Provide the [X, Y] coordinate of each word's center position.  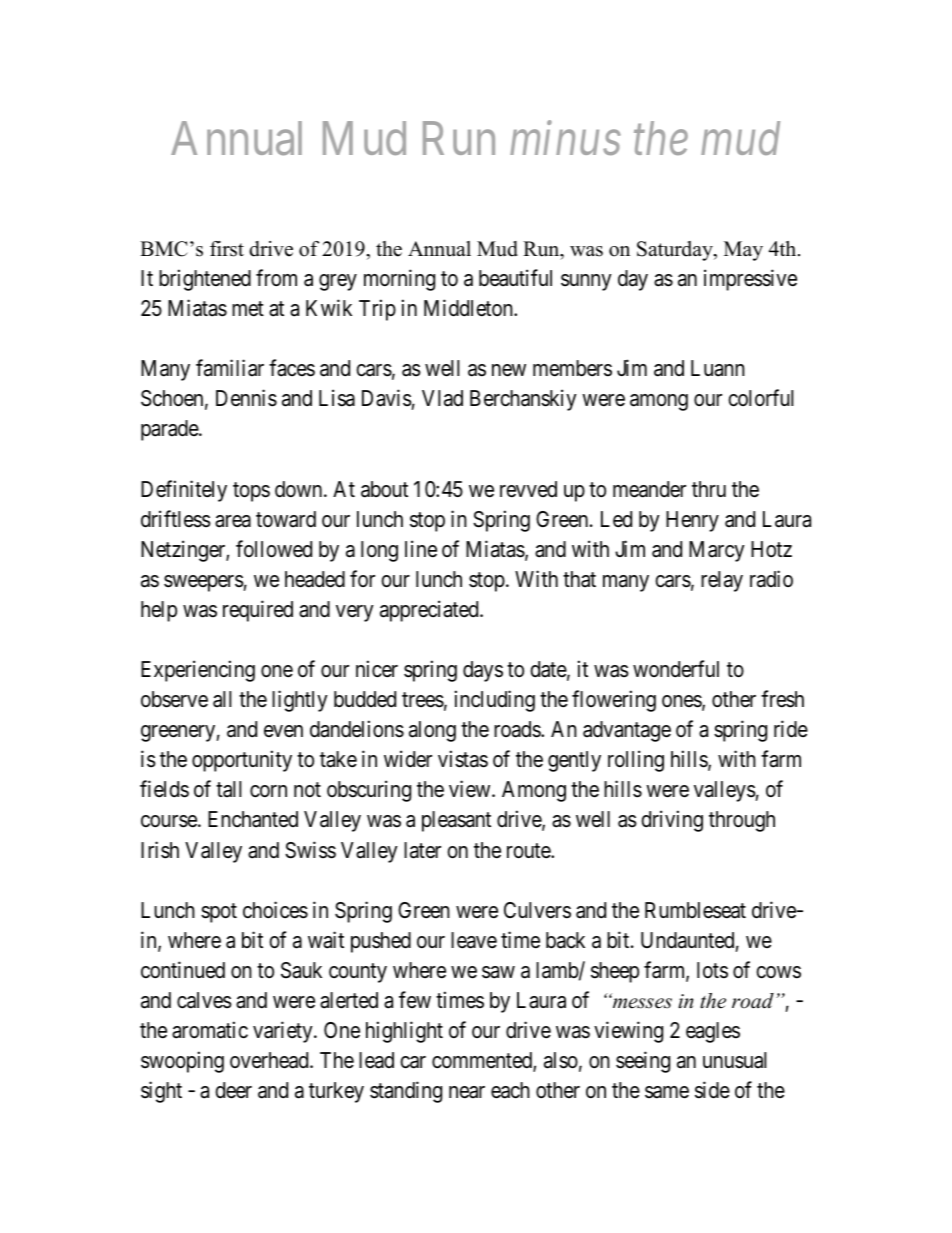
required [258, 611]
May [743, 251]
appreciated [430, 611]
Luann [718, 368]
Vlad [442, 398]
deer [233, 1090]
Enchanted [253, 819]
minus [565, 138]
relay [722, 581]
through [742, 821]
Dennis [246, 398]
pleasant [456, 821]
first [227, 249]
